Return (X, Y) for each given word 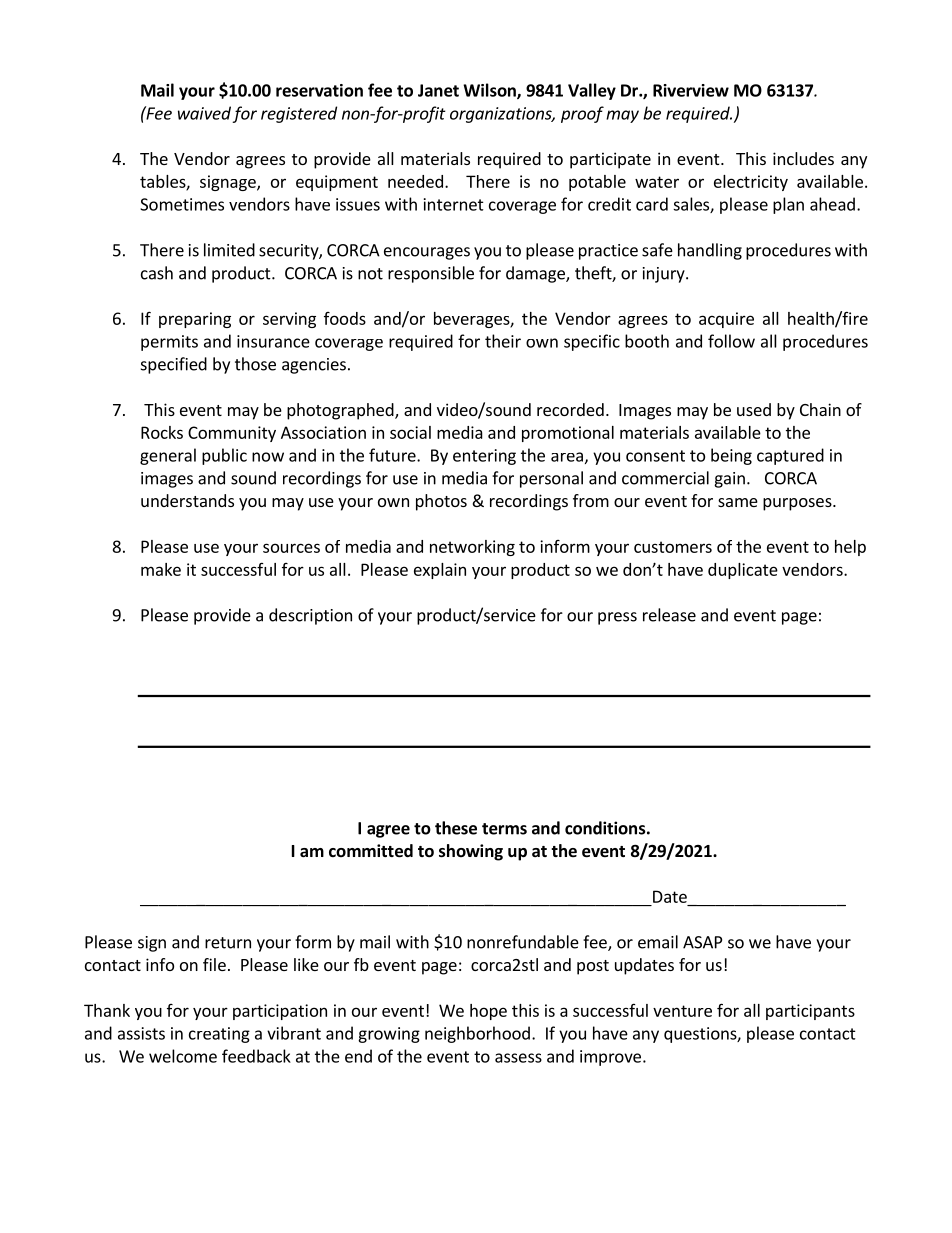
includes (803, 158)
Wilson (490, 91)
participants (810, 1012)
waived (204, 113)
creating (219, 1035)
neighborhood (477, 1034)
